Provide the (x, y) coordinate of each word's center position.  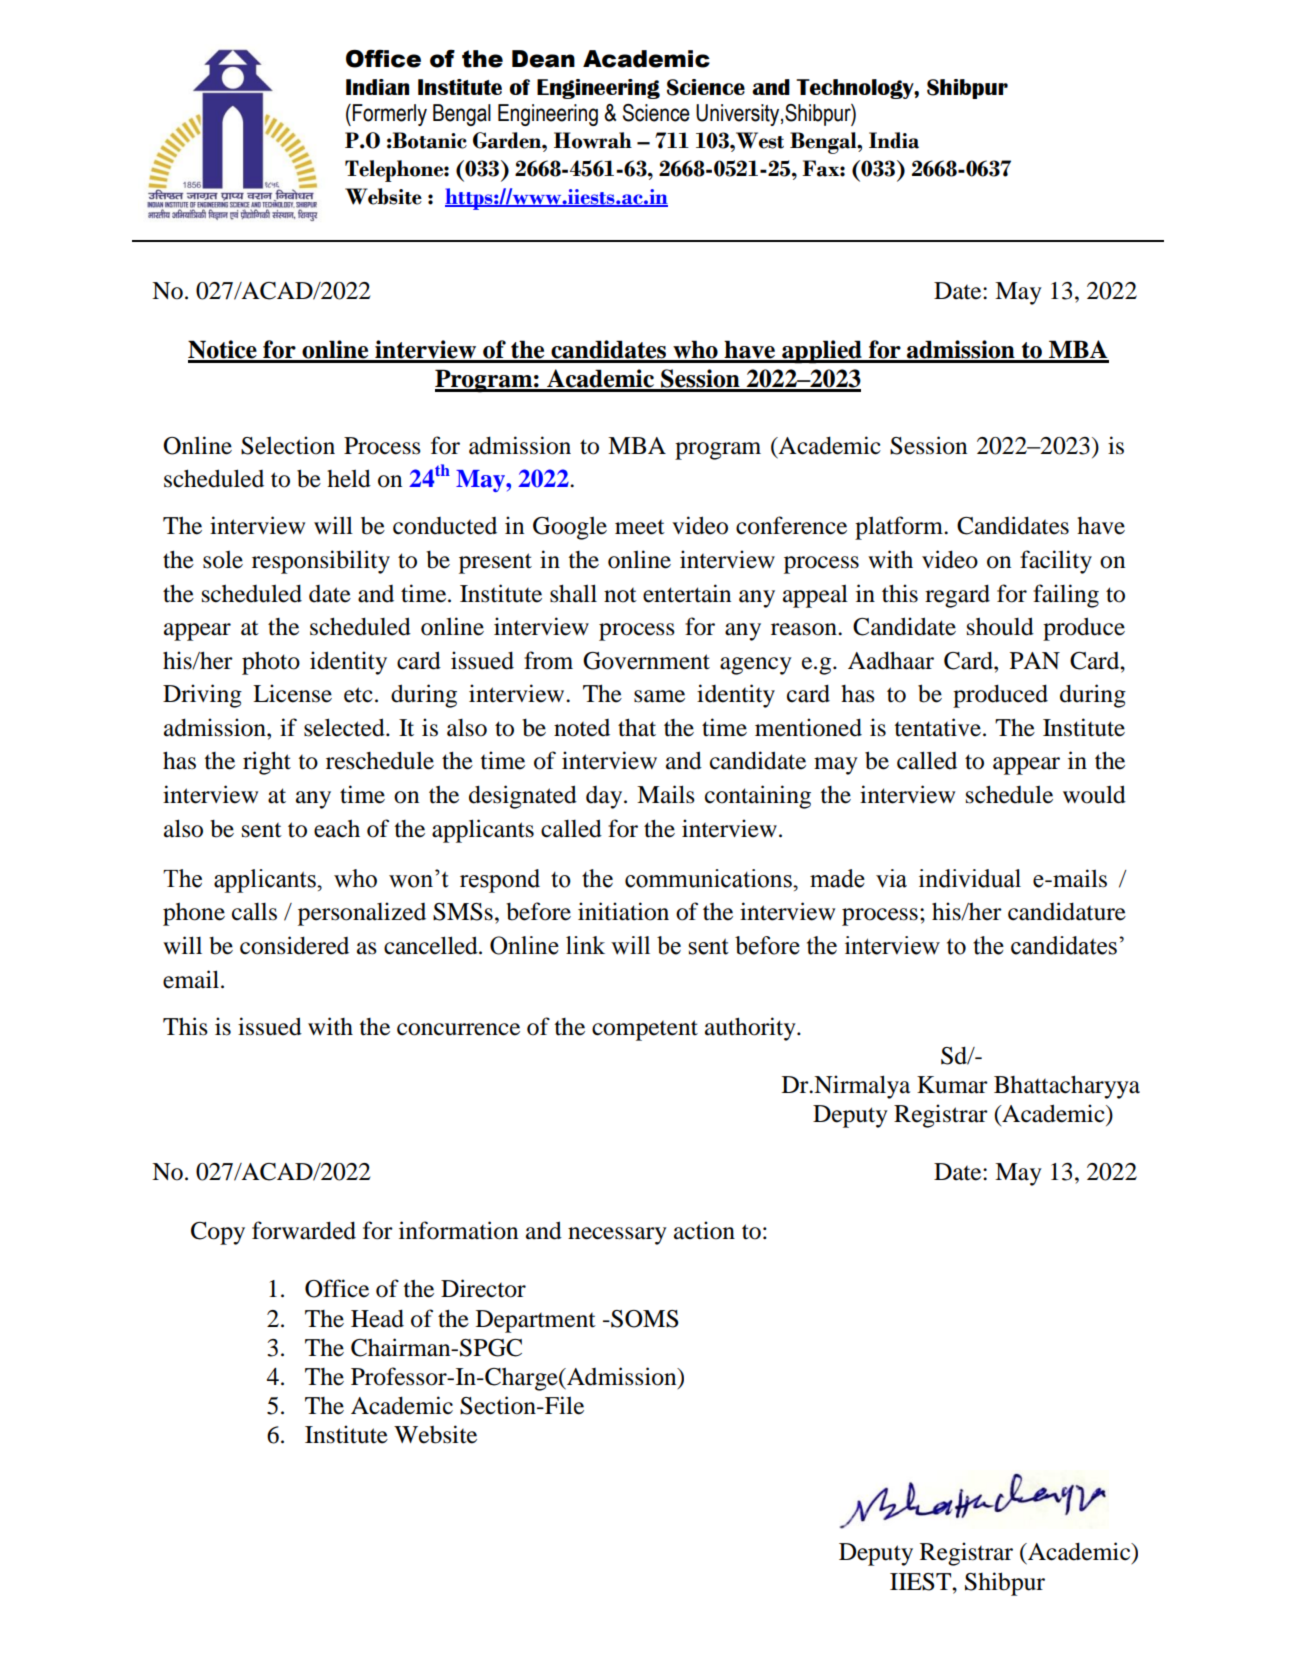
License (292, 693)
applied (822, 352)
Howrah (593, 140)
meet (640, 527)
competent (645, 1030)
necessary (617, 1236)
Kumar (952, 1085)
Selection (288, 445)
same (659, 696)
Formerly (390, 115)
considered (294, 945)
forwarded (304, 1230)
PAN (1035, 660)
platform (900, 528)
